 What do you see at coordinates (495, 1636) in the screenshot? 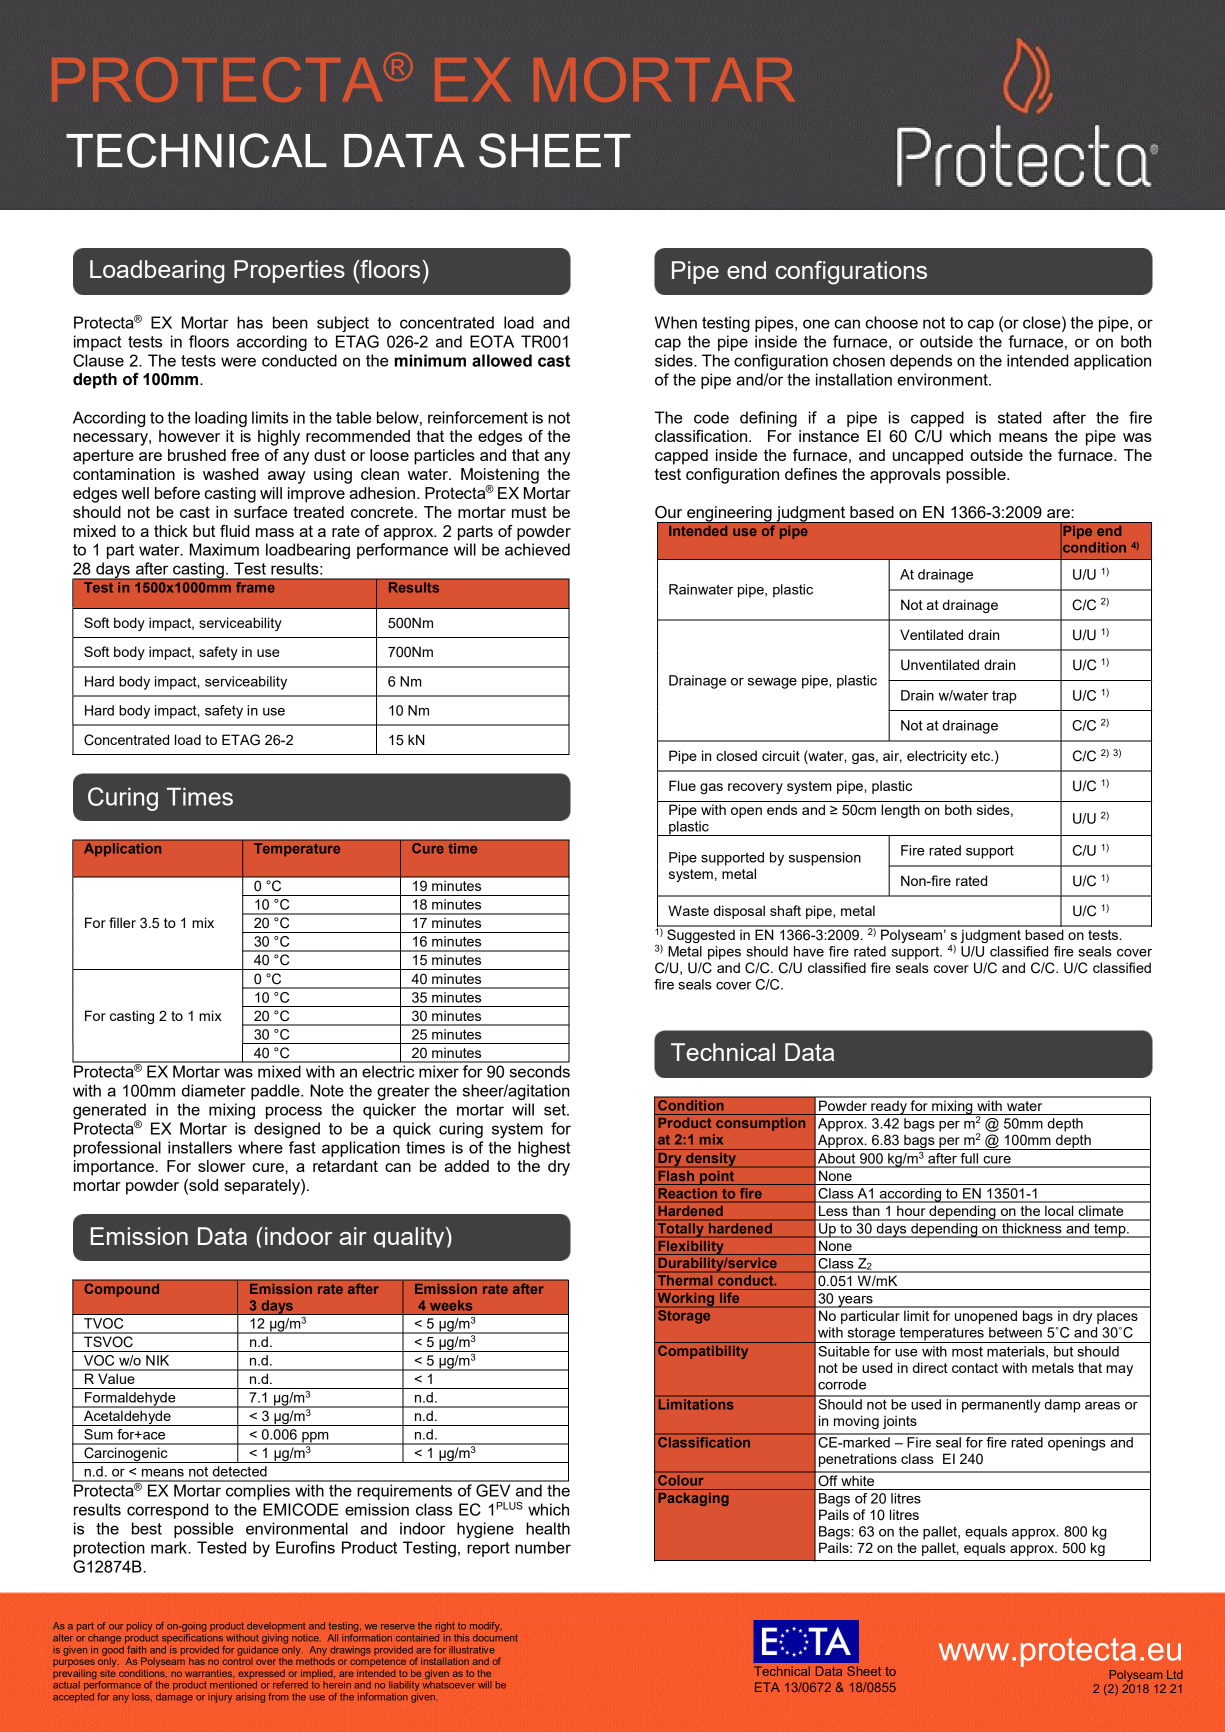
I see `document` at bounding box center [495, 1636].
